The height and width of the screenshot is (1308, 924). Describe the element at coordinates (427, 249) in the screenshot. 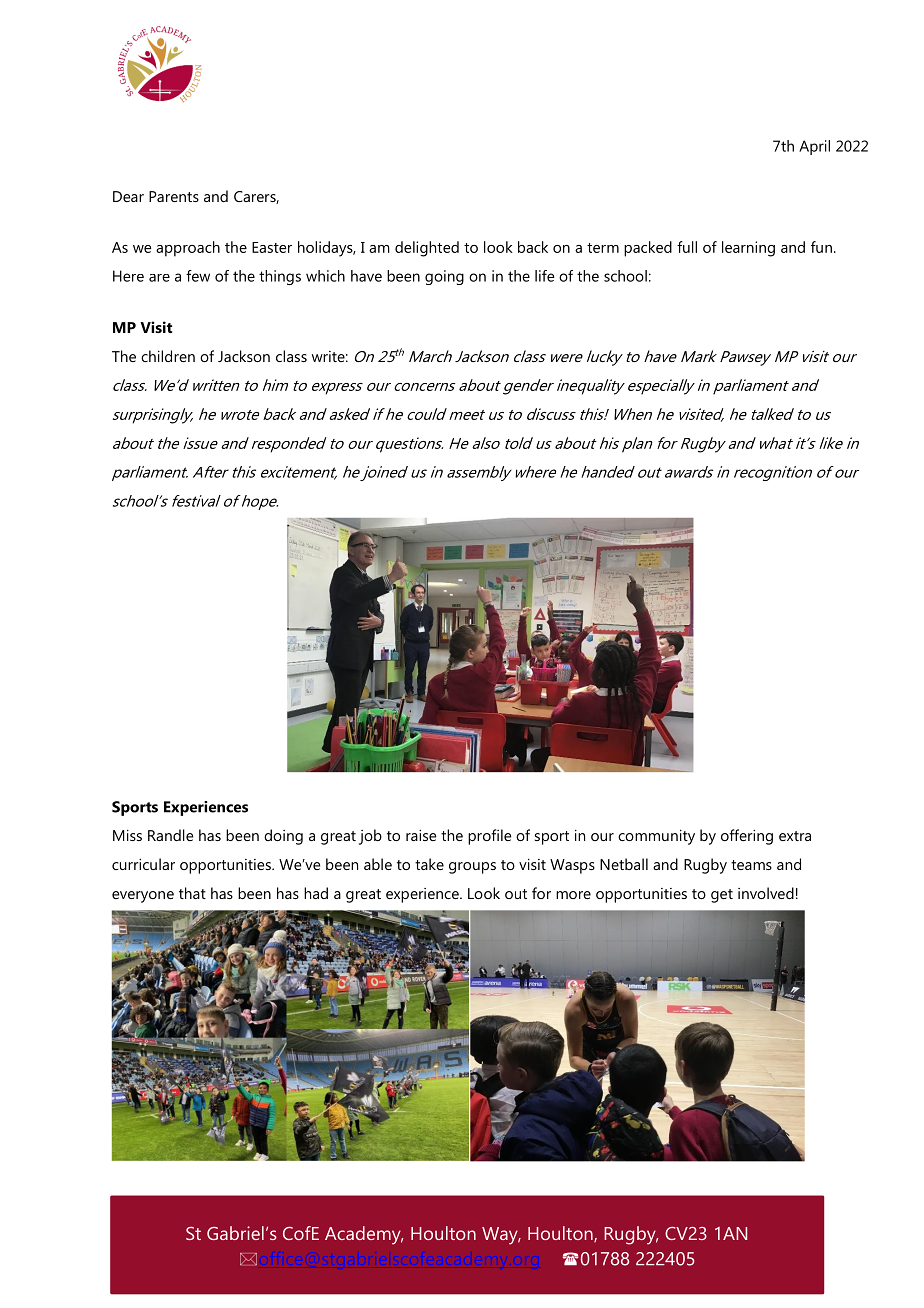

I see `delighted` at that location.
